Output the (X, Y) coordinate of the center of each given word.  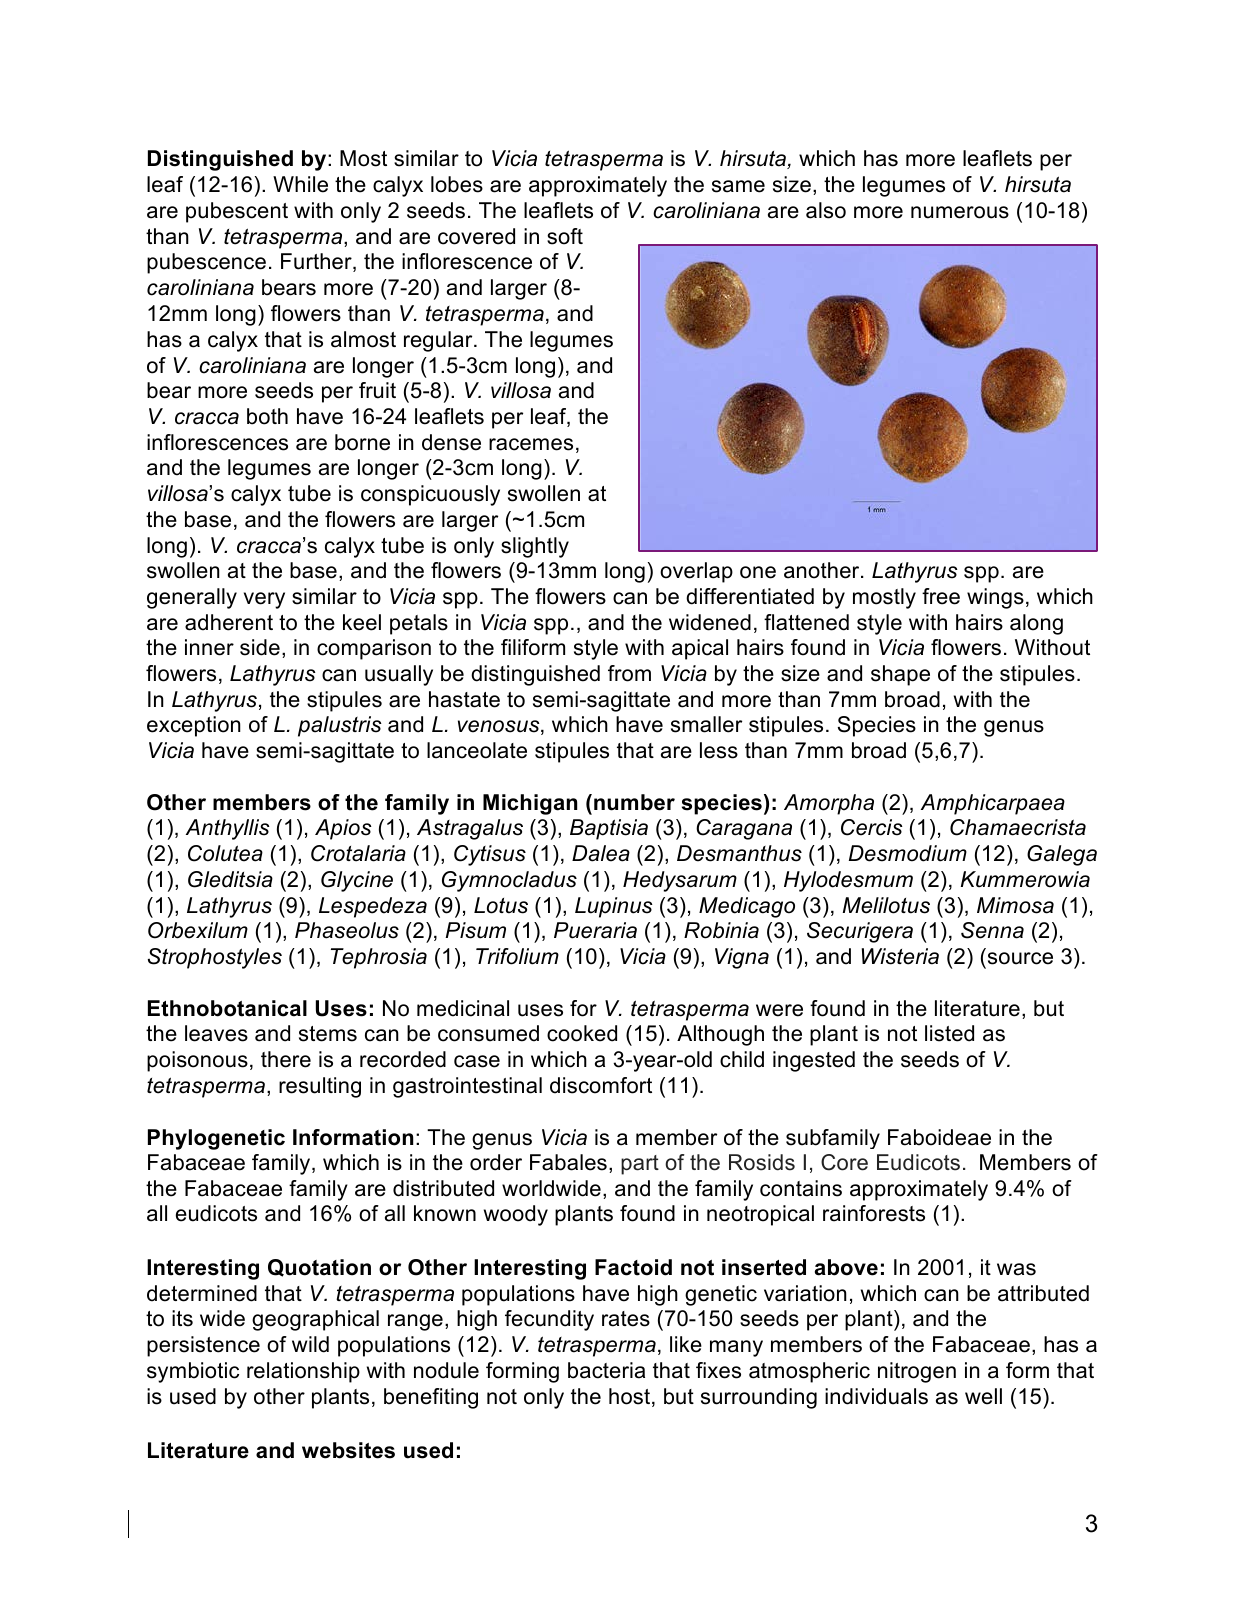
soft (565, 236)
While (300, 184)
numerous (960, 212)
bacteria (606, 1370)
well (983, 1396)
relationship (303, 1372)
